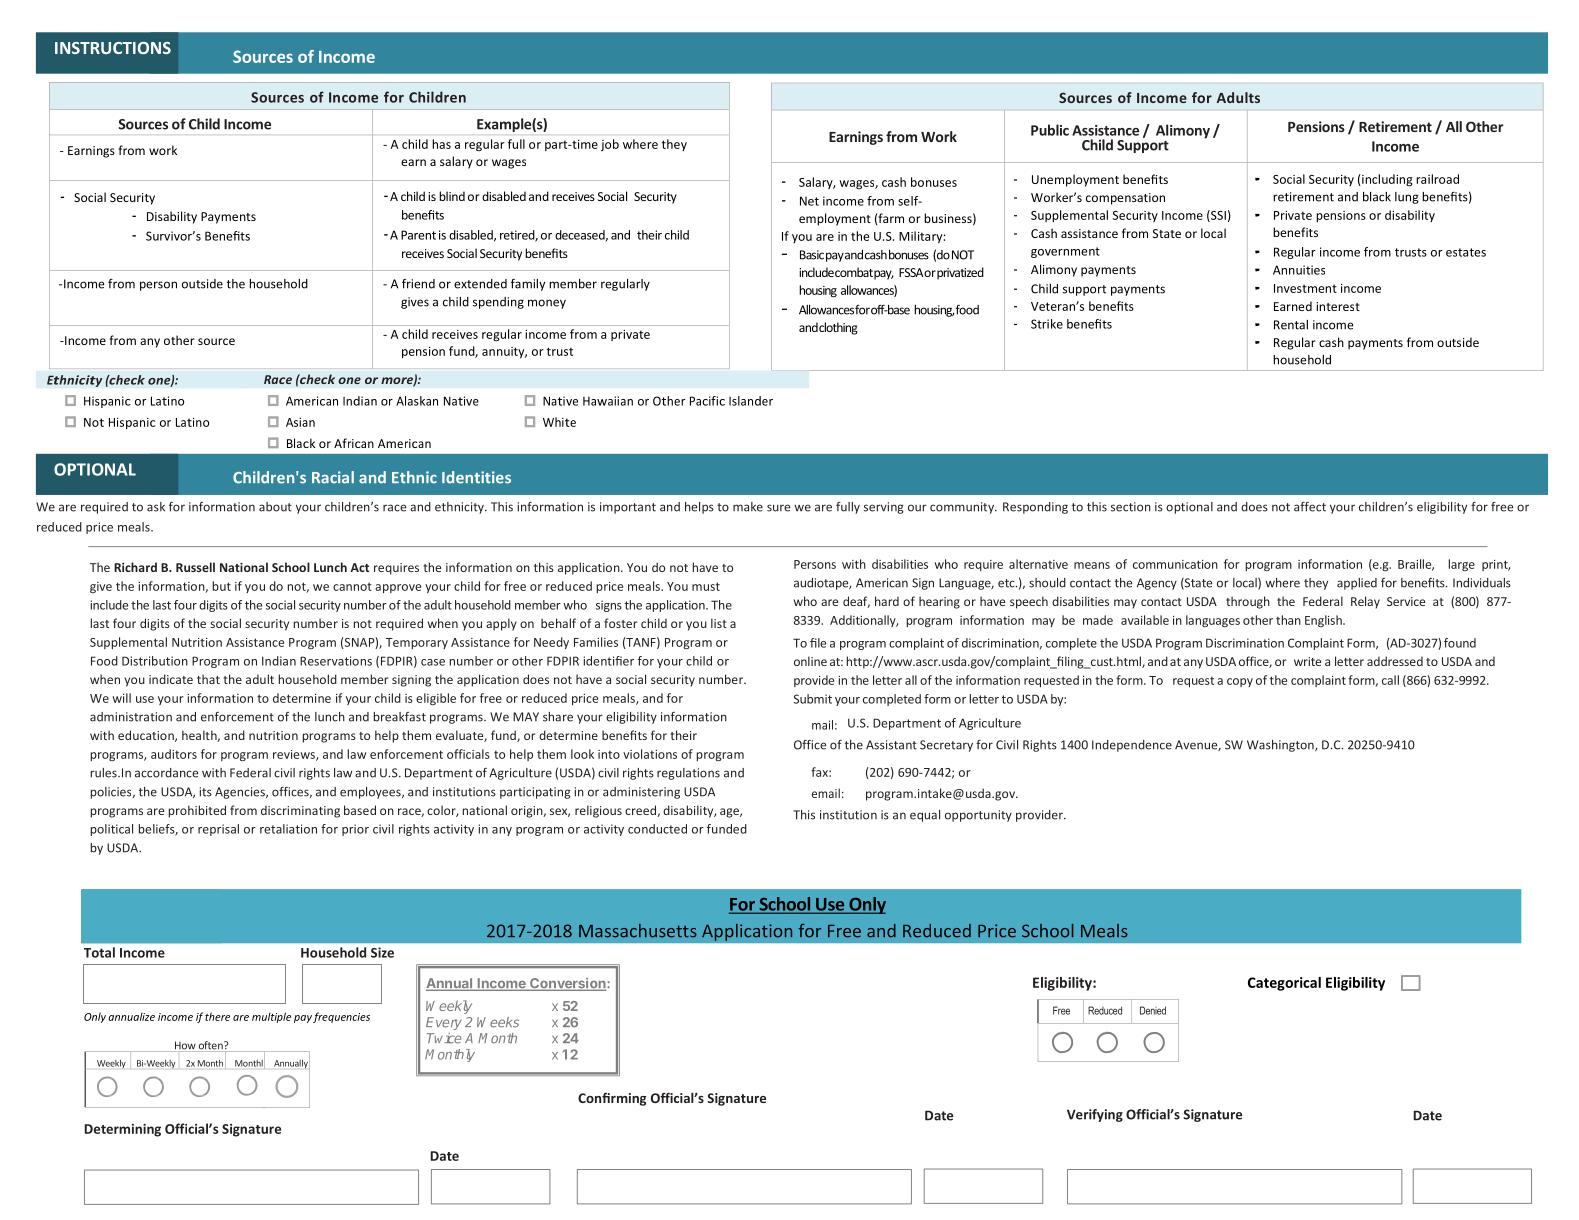 The height and width of the screenshot is (1220, 1579). Describe the element at coordinates (113, 48) in the screenshot. I see `INSTRUCTIONS` at that location.
